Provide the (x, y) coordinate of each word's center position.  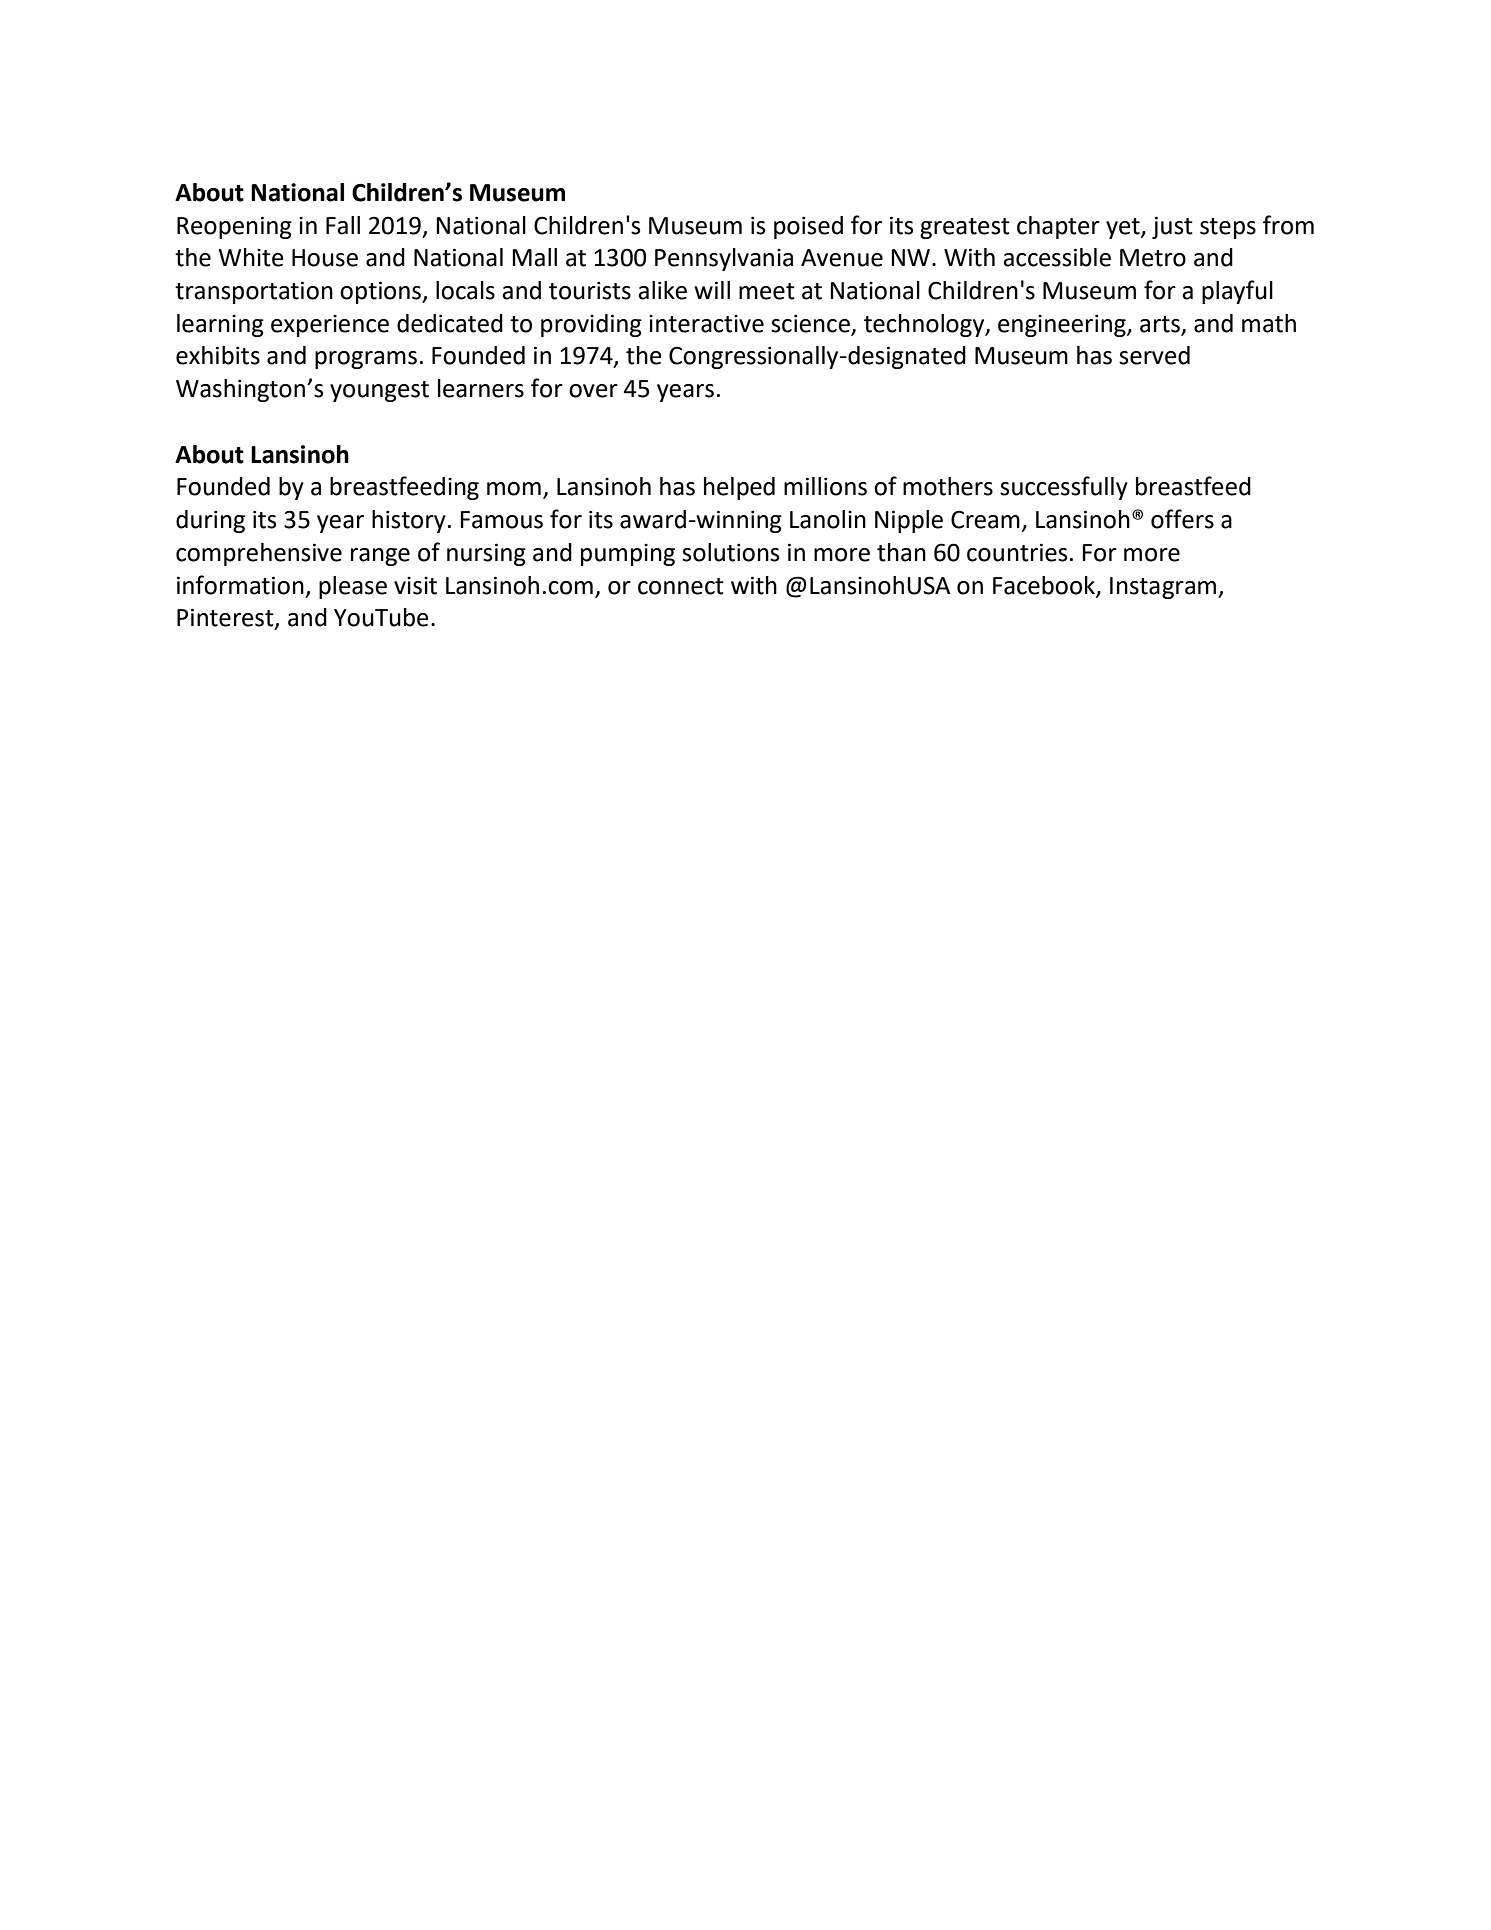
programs (366, 360)
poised (808, 227)
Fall (343, 225)
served (1154, 355)
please (353, 587)
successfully (1064, 488)
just (1172, 227)
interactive (706, 323)
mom (514, 489)
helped (739, 488)
